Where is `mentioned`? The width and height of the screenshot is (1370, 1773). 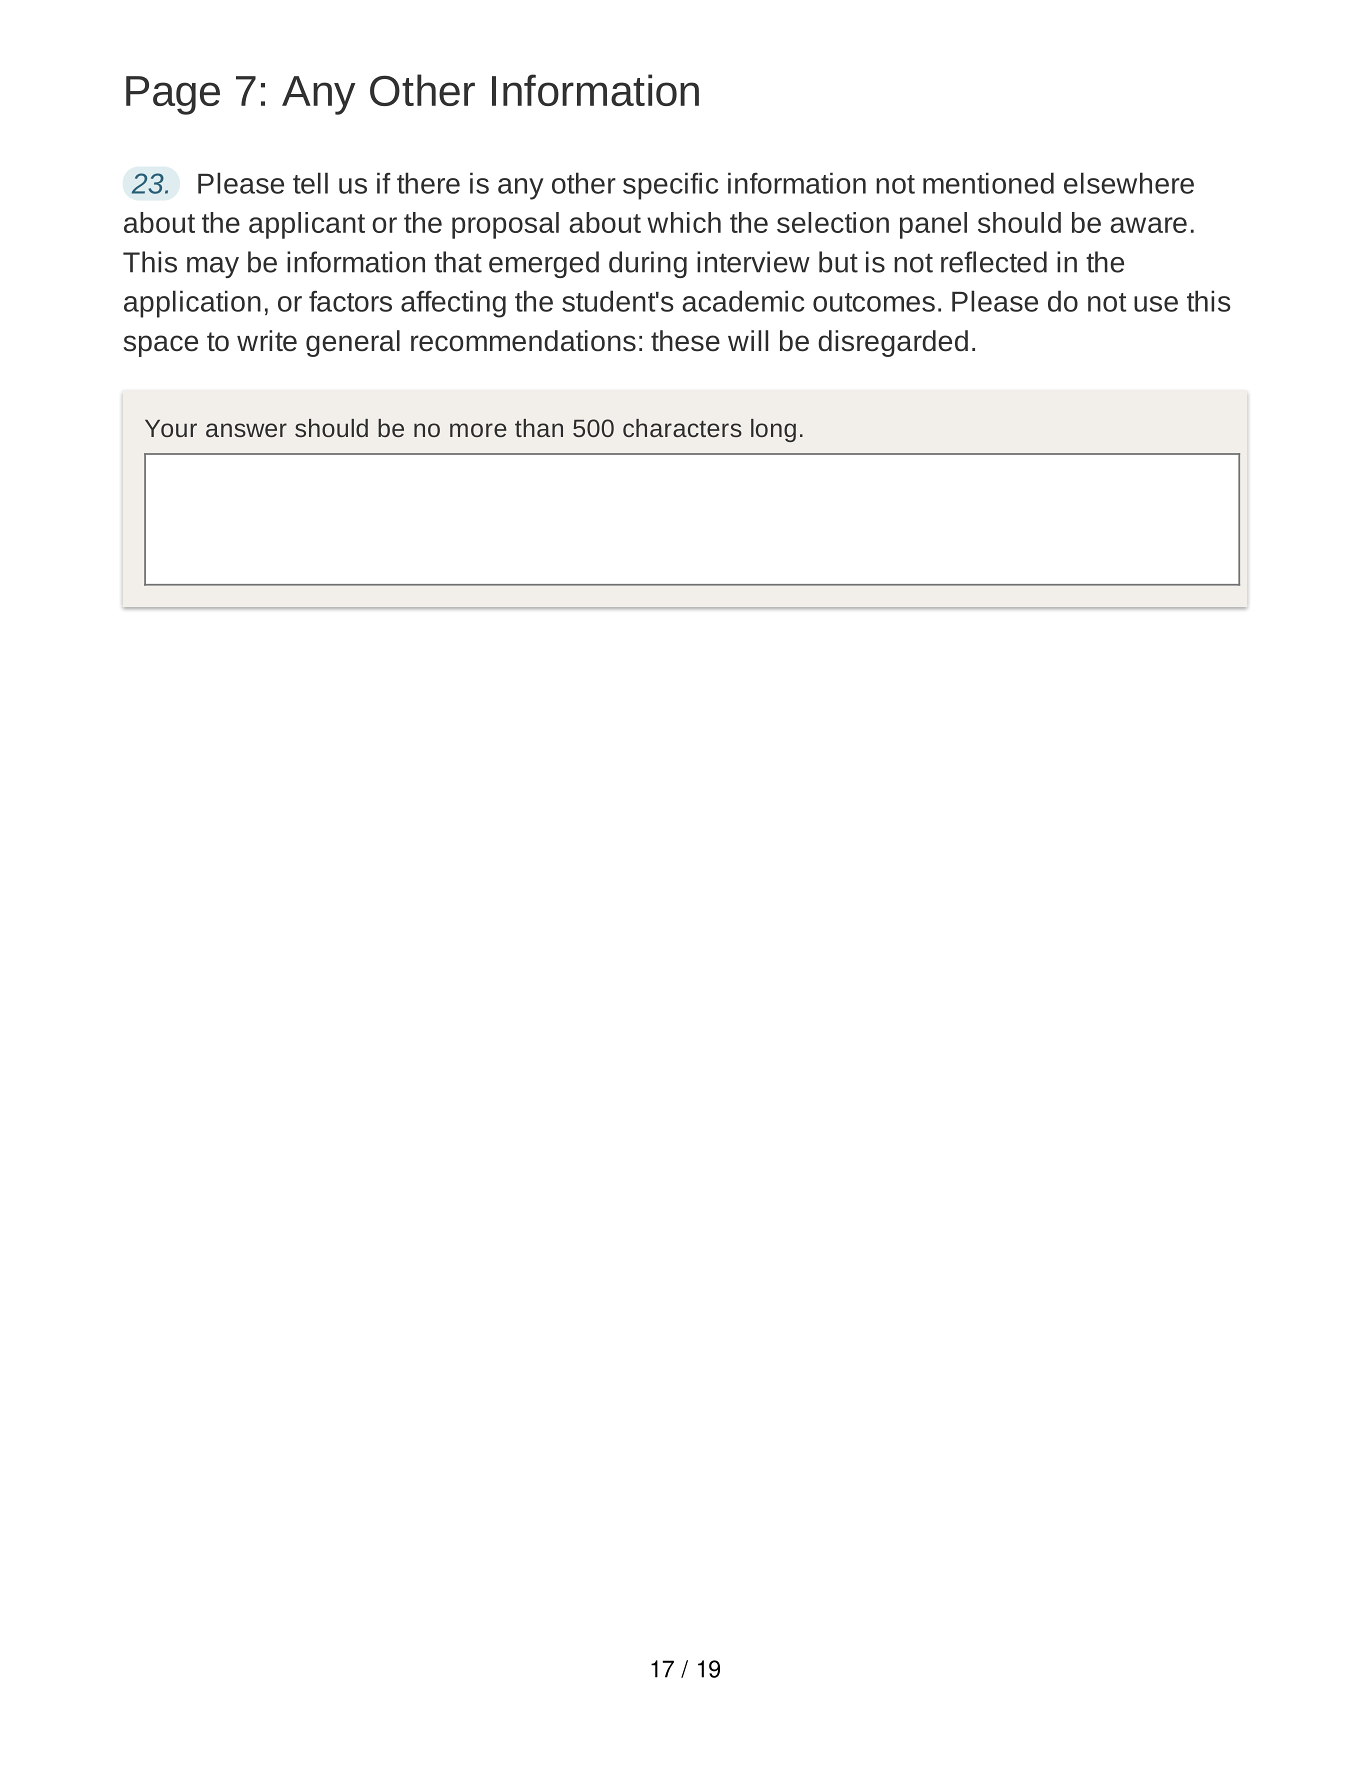 mentioned is located at coordinates (988, 183).
